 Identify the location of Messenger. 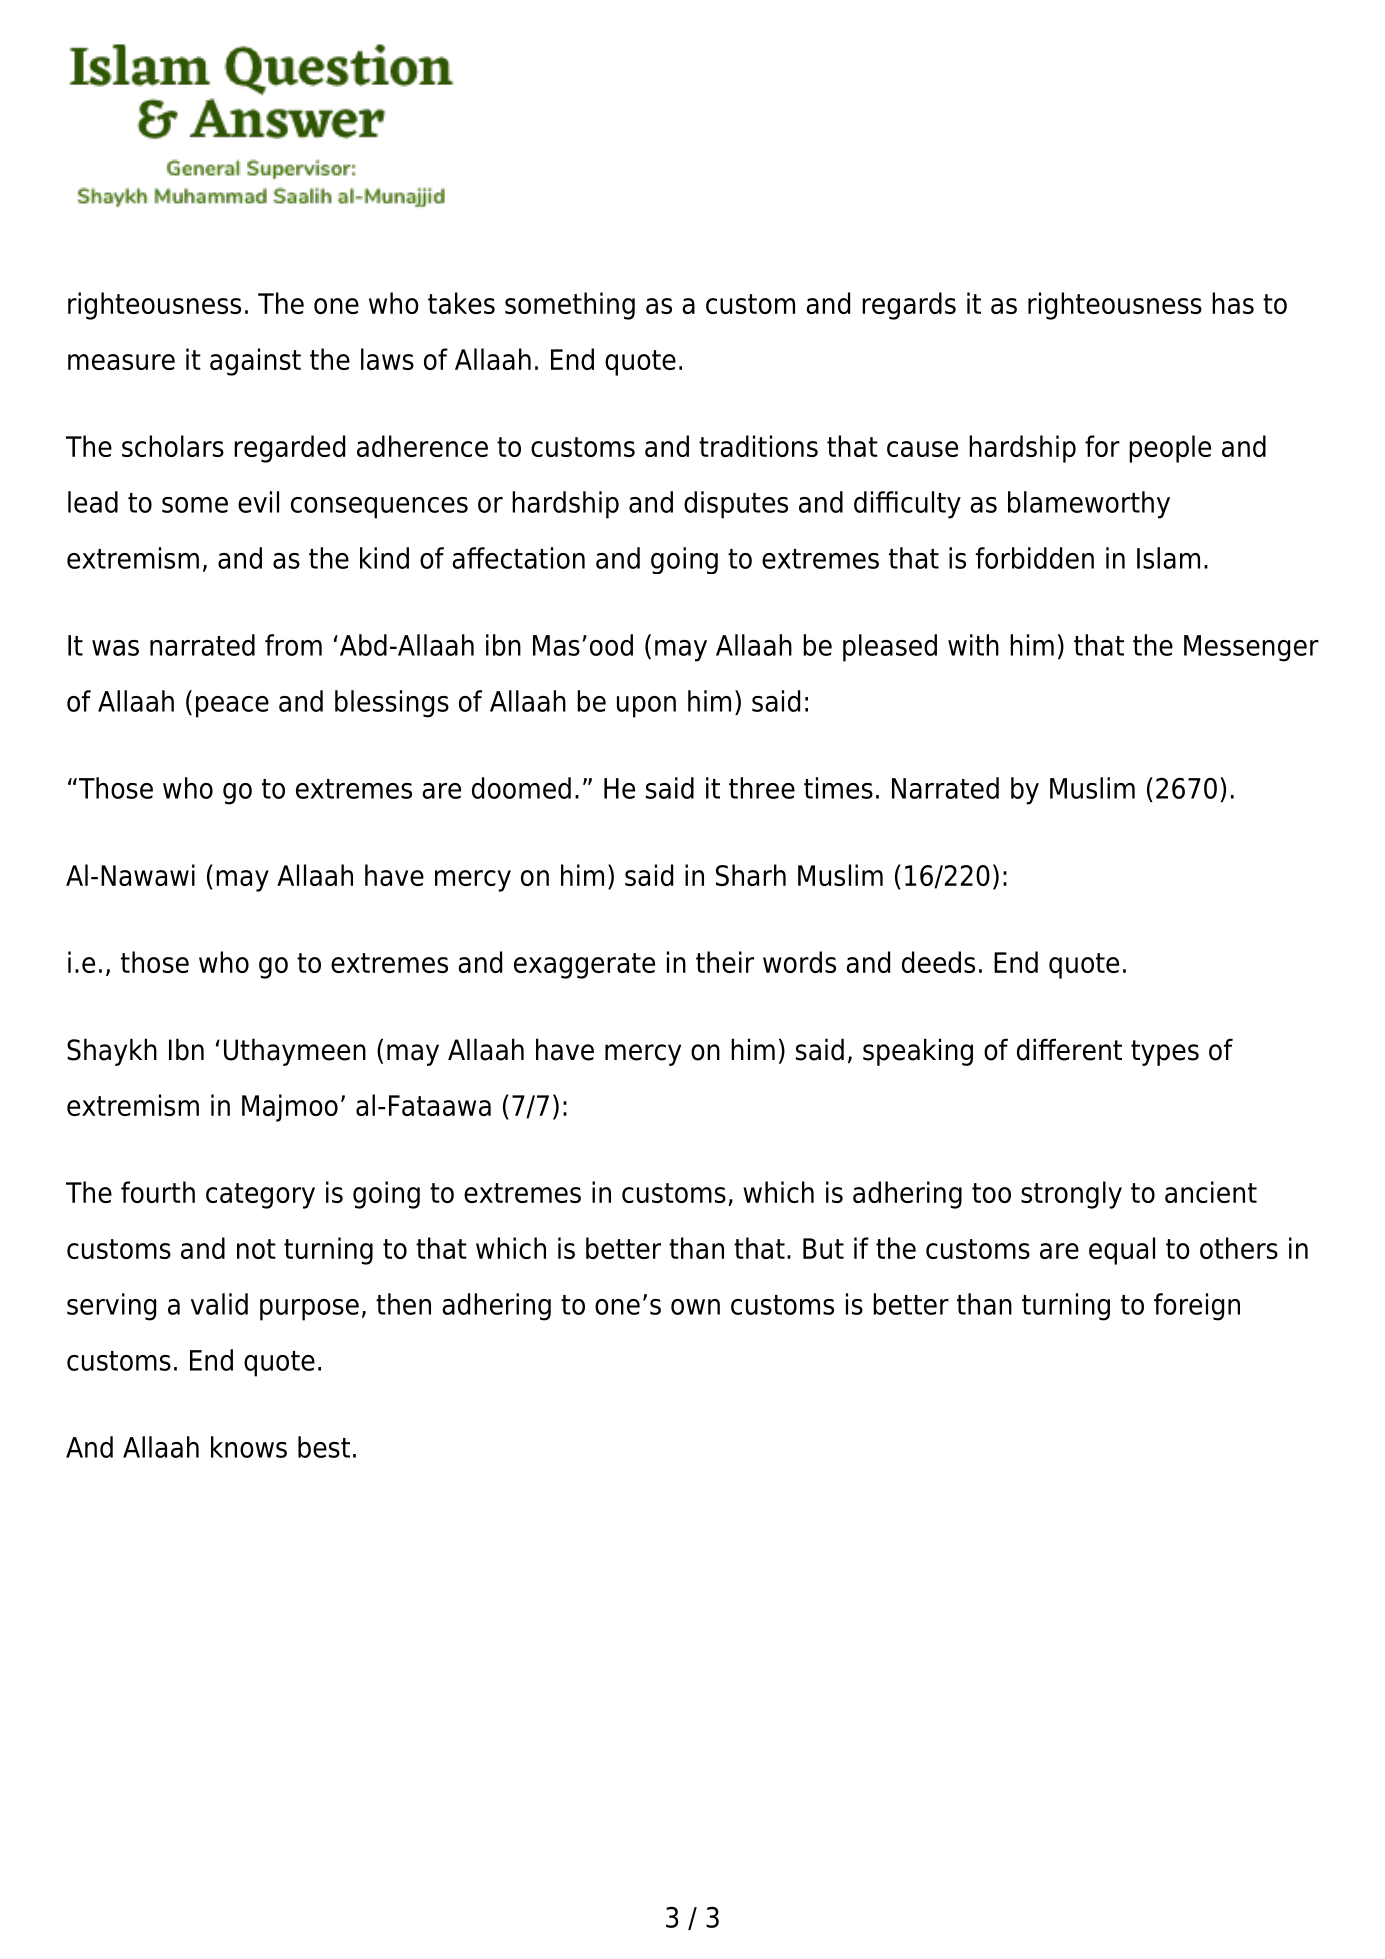
(1251, 648).
